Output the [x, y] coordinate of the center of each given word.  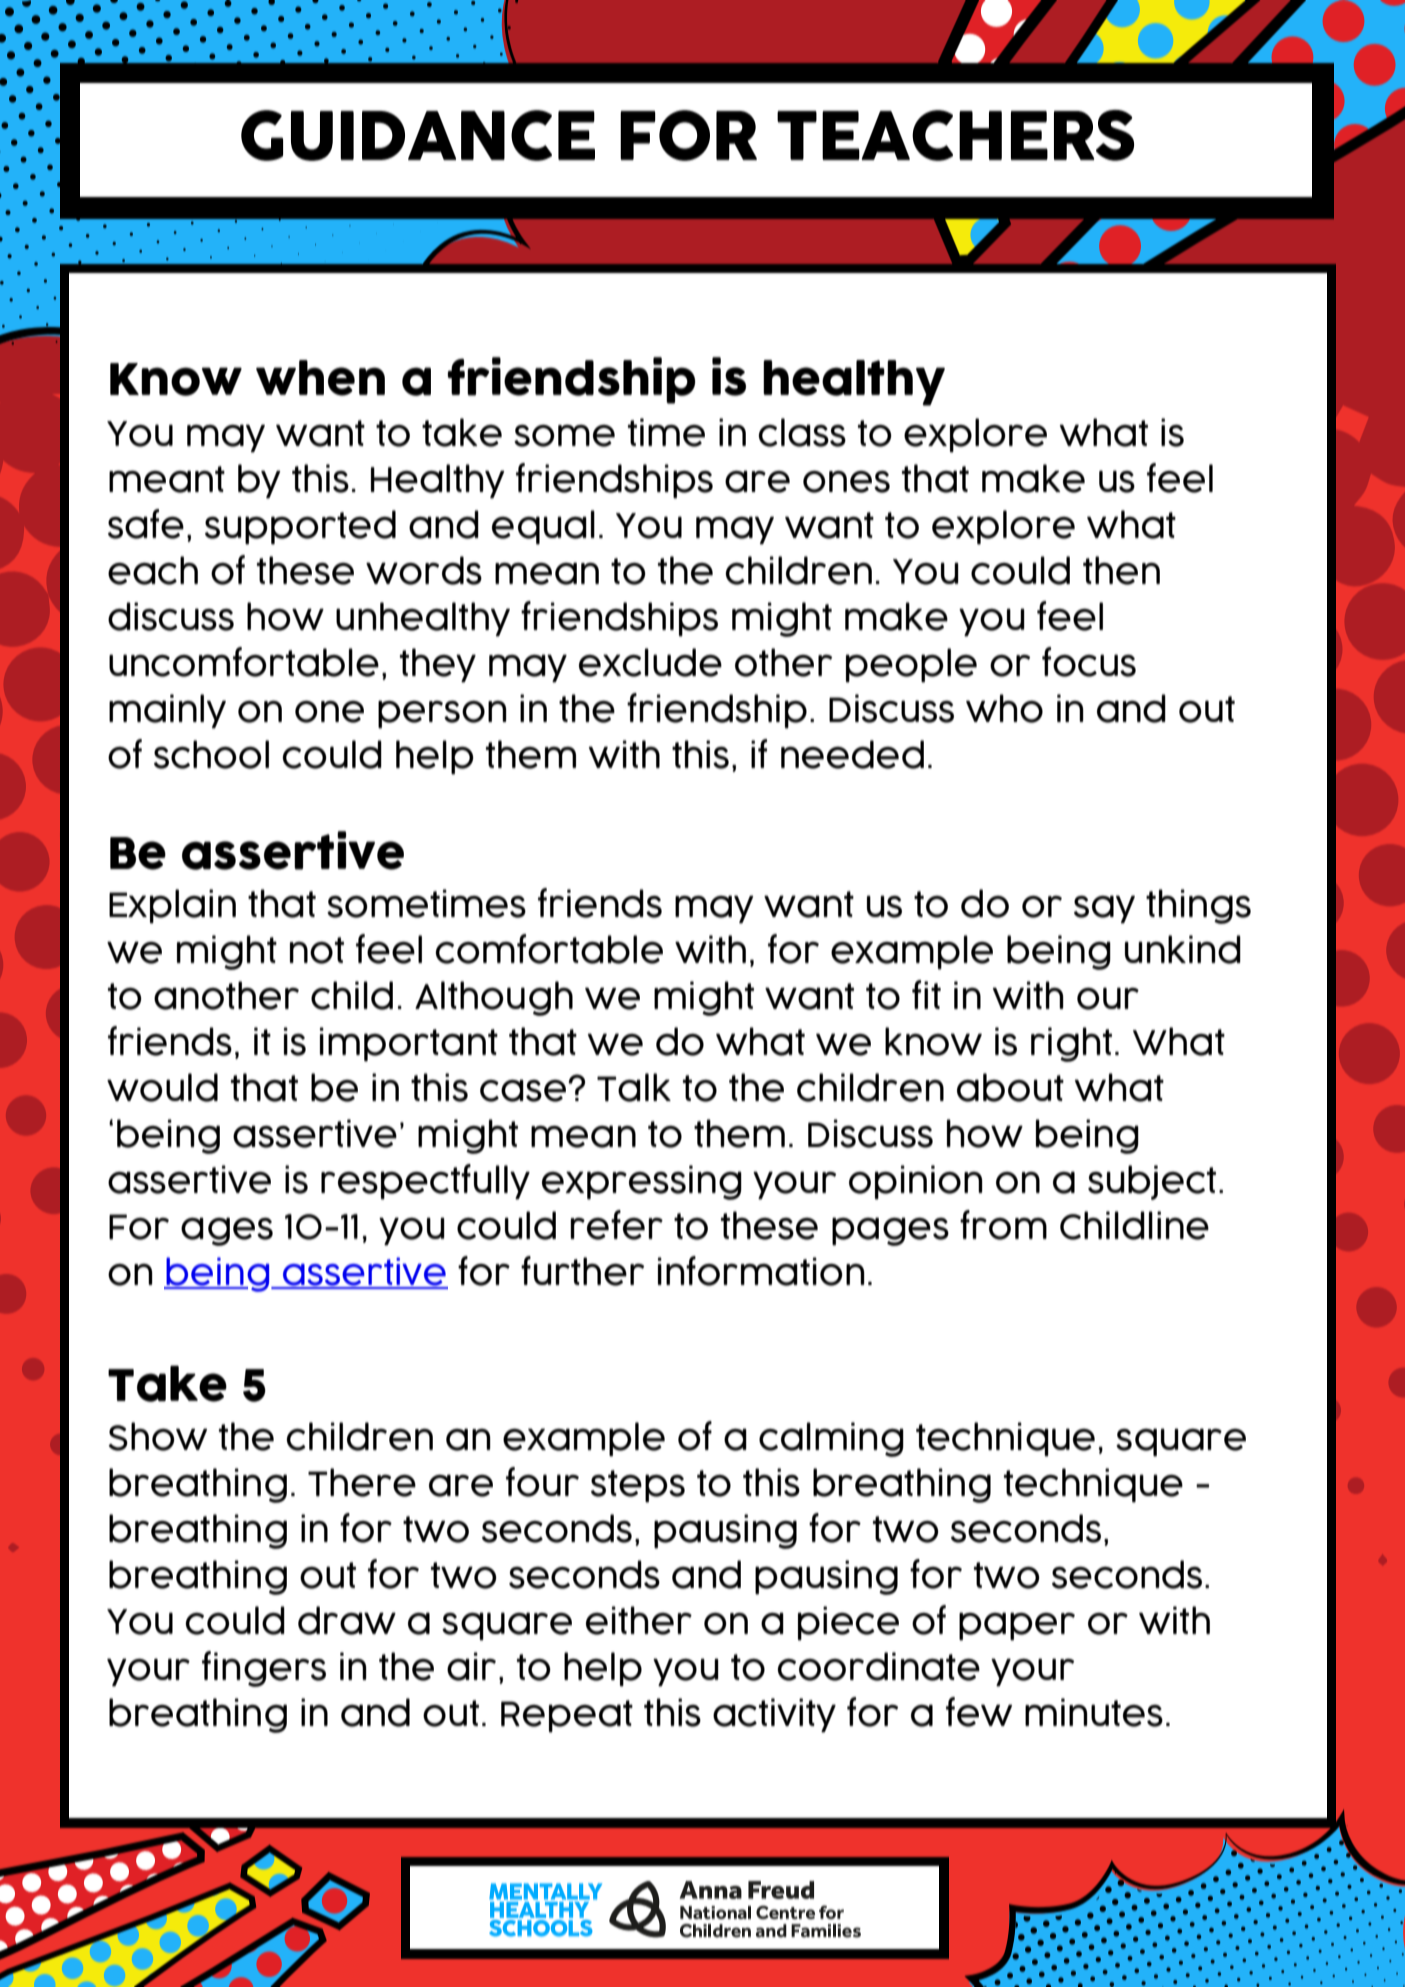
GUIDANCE [418, 135]
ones [846, 482]
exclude [650, 662]
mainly [167, 711]
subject [1152, 1182]
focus [1089, 662]
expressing [642, 1182]
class [802, 432]
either [639, 1620]
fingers [264, 1669]
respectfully [425, 1182]
